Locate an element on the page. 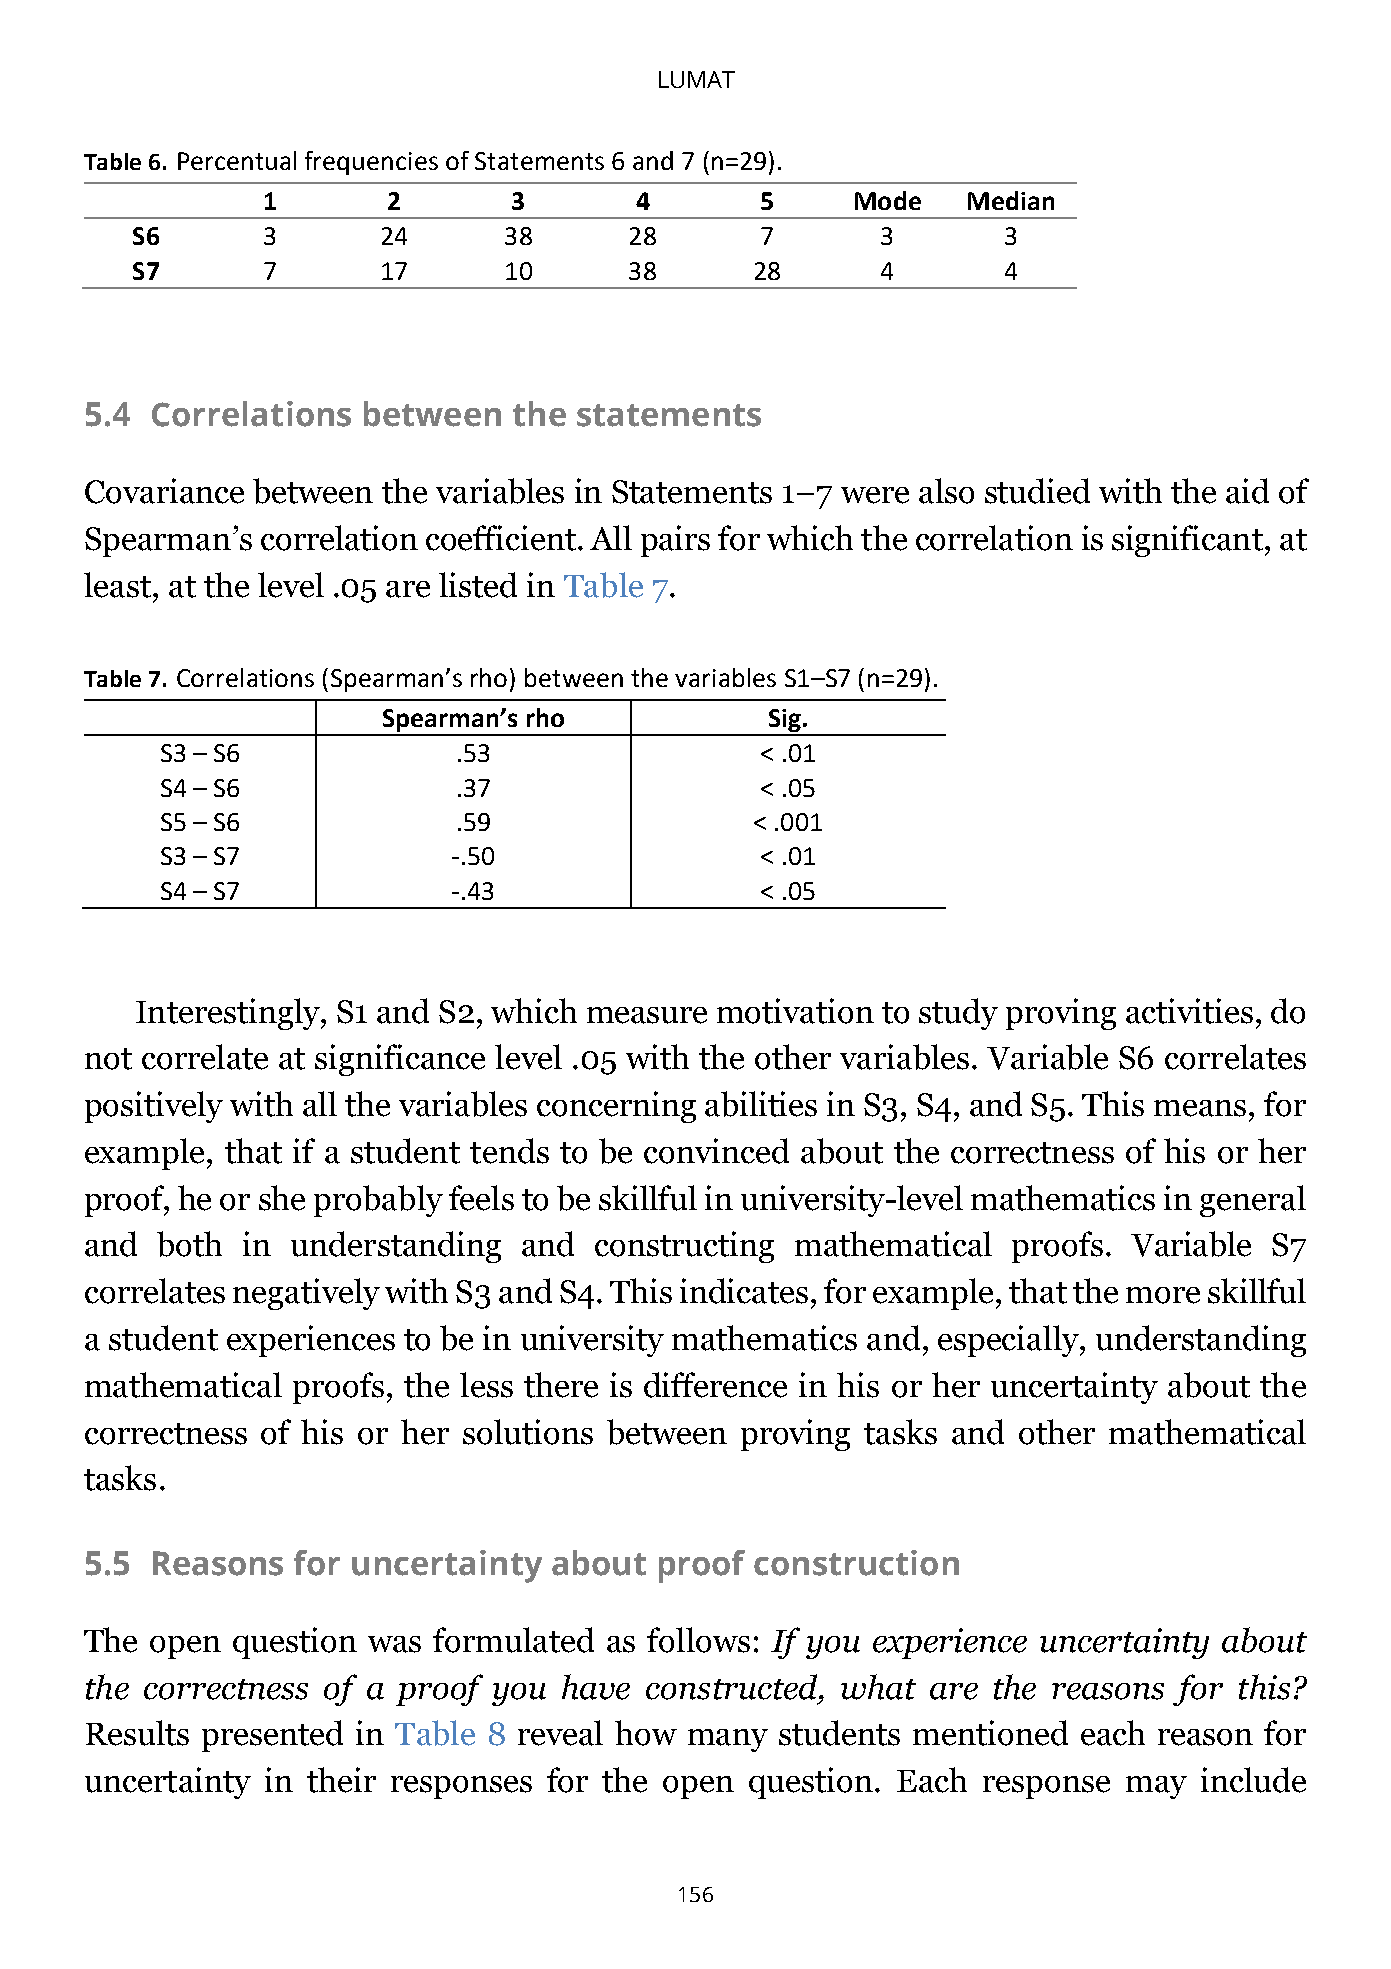 Image resolution: width=1391 pixels, height=1969 pixels. frequencies is located at coordinates (371, 163).
